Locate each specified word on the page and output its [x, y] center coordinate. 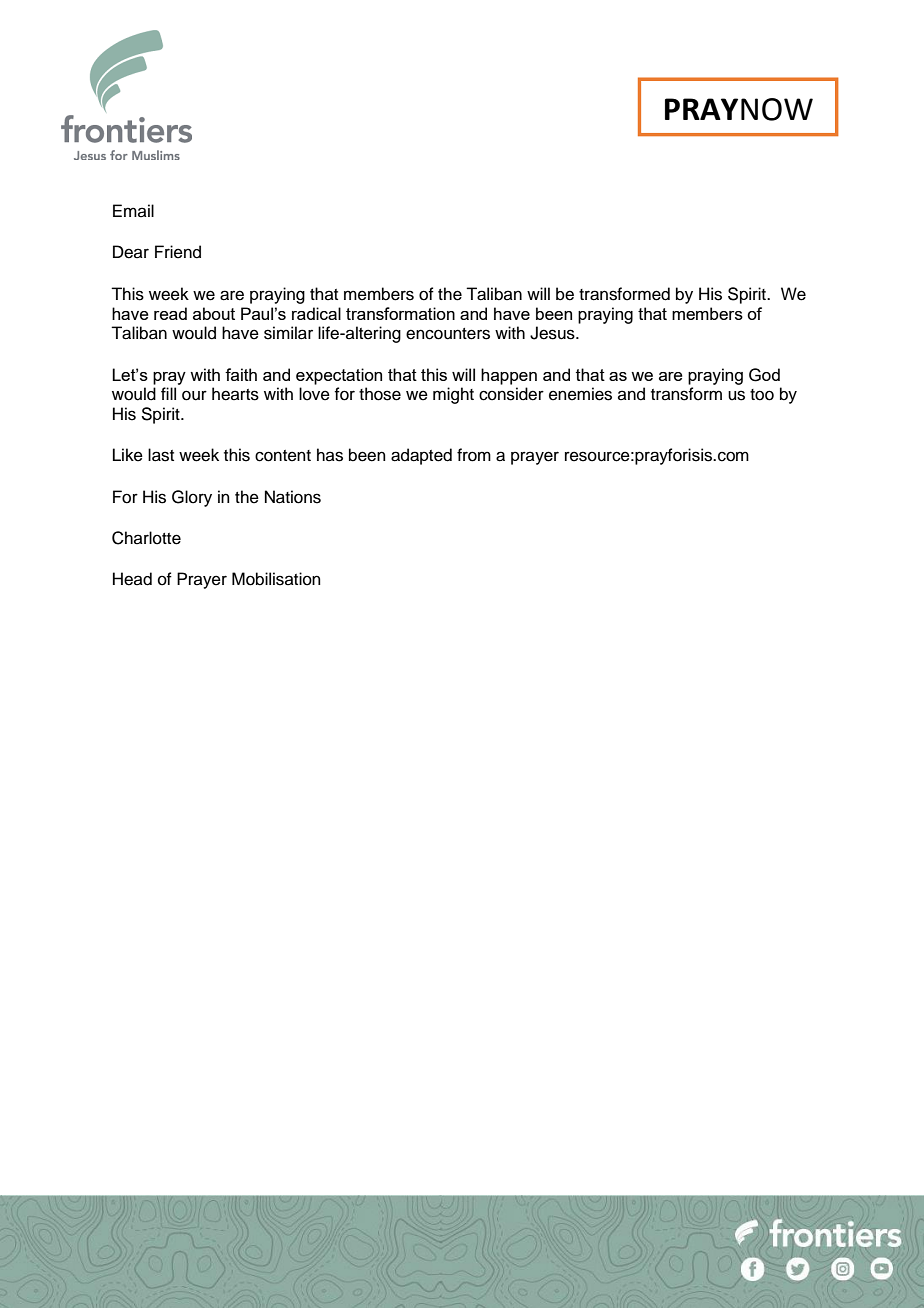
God [764, 375]
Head [132, 579]
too [762, 395]
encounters [448, 334]
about [214, 313]
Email [133, 210]
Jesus [553, 333]
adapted [421, 456]
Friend [178, 252]
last [161, 455]
